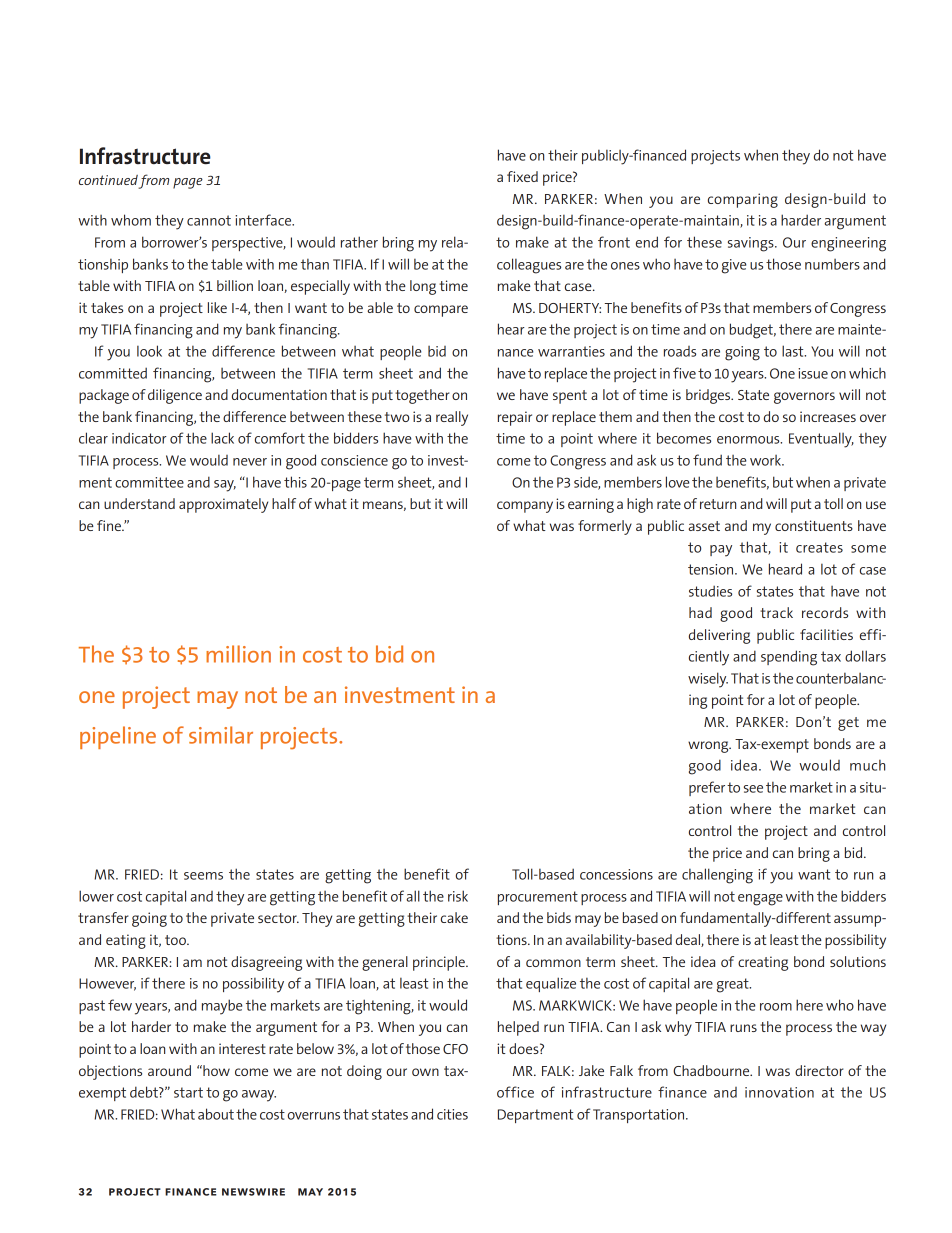 The width and height of the page is (952, 1233). Describe the element at coordinates (238, 654) in the page. I see `million` at that location.
